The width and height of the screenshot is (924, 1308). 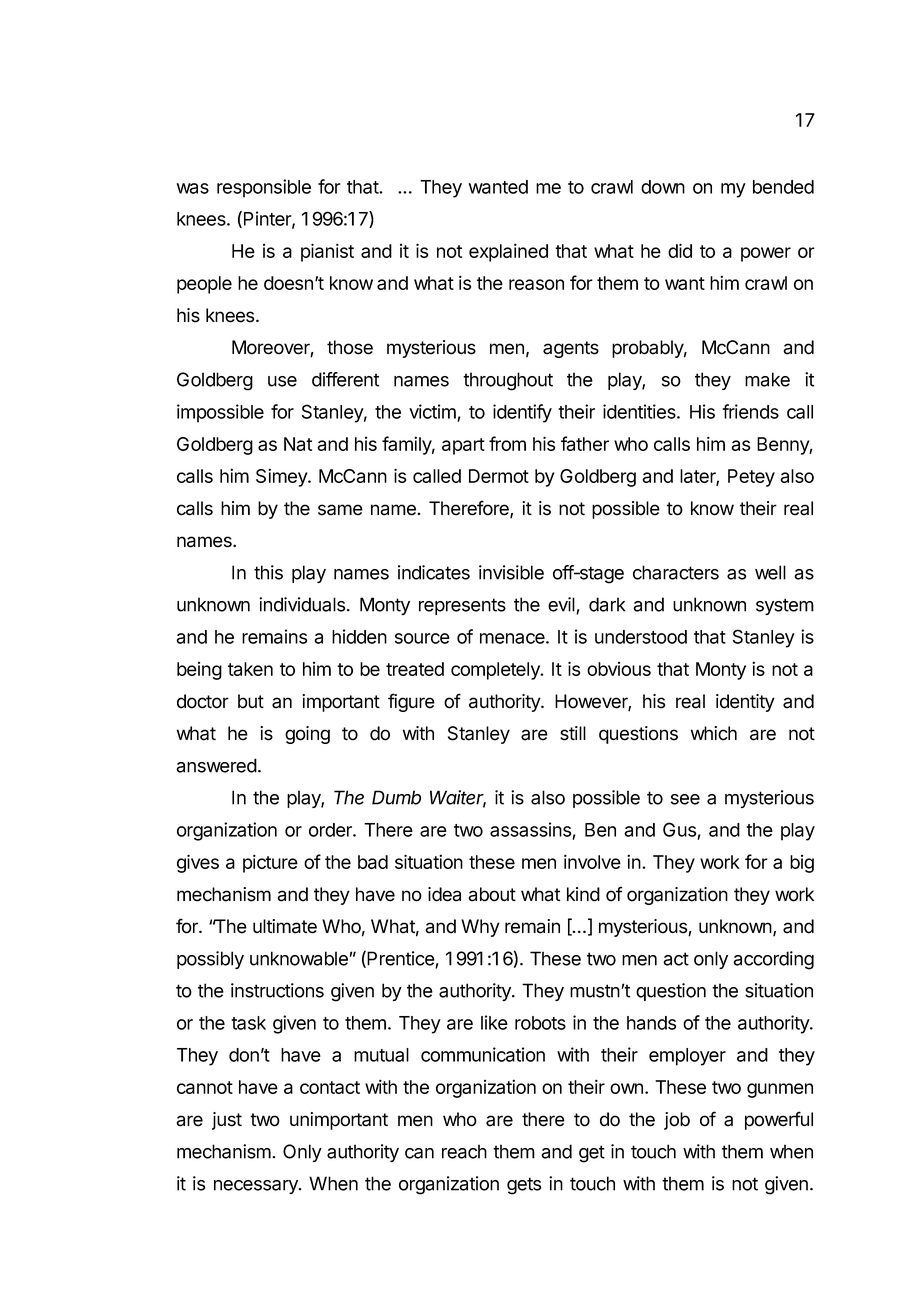 I want to click on identity, so click(x=745, y=703).
